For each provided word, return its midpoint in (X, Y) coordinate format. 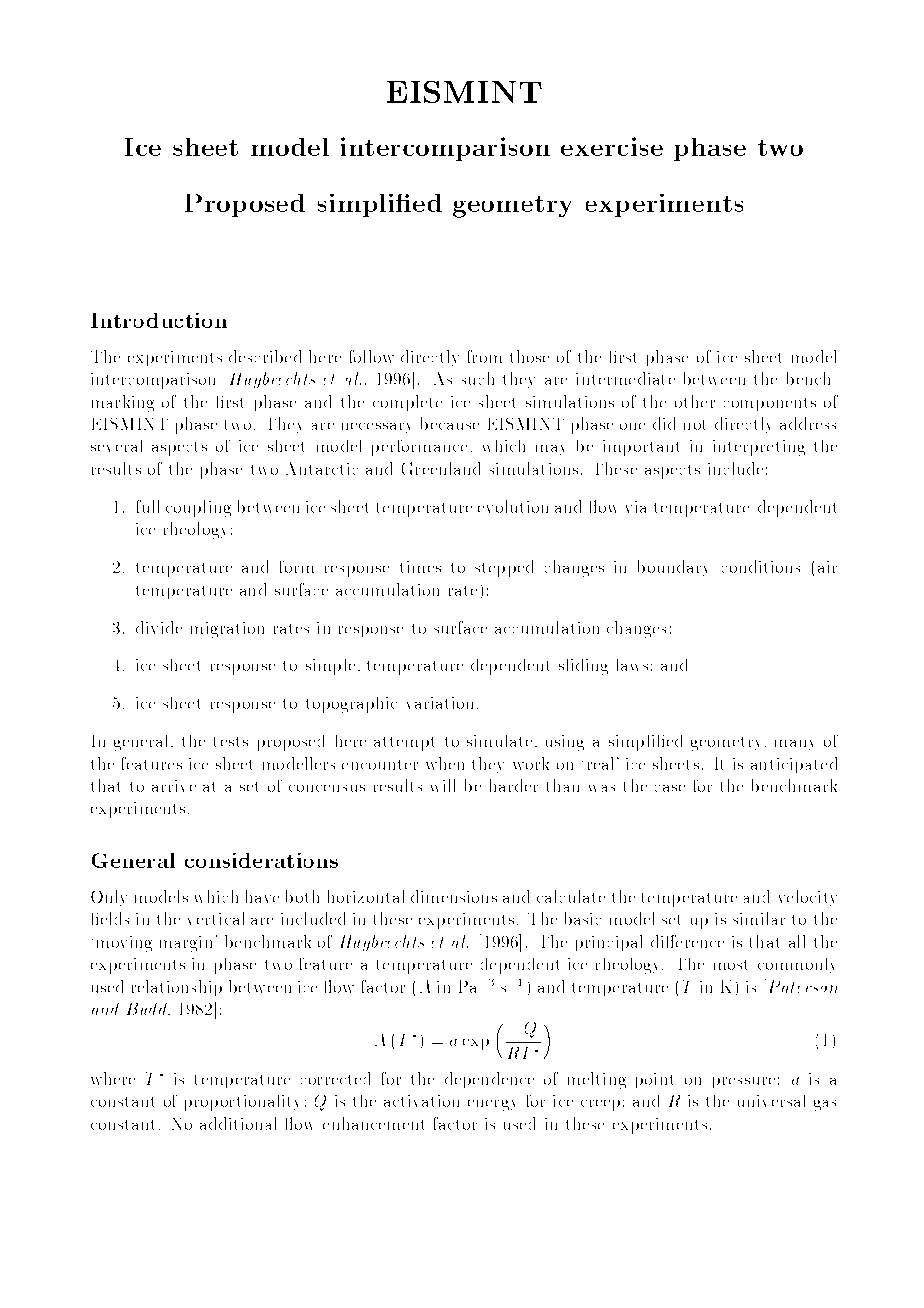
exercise (612, 146)
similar (759, 918)
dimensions (454, 896)
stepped (504, 568)
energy (491, 1105)
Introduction (159, 320)
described (265, 356)
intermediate (625, 378)
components (770, 404)
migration (227, 630)
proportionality (241, 1103)
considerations (261, 860)
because (450, 423)
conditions (761, 566)
